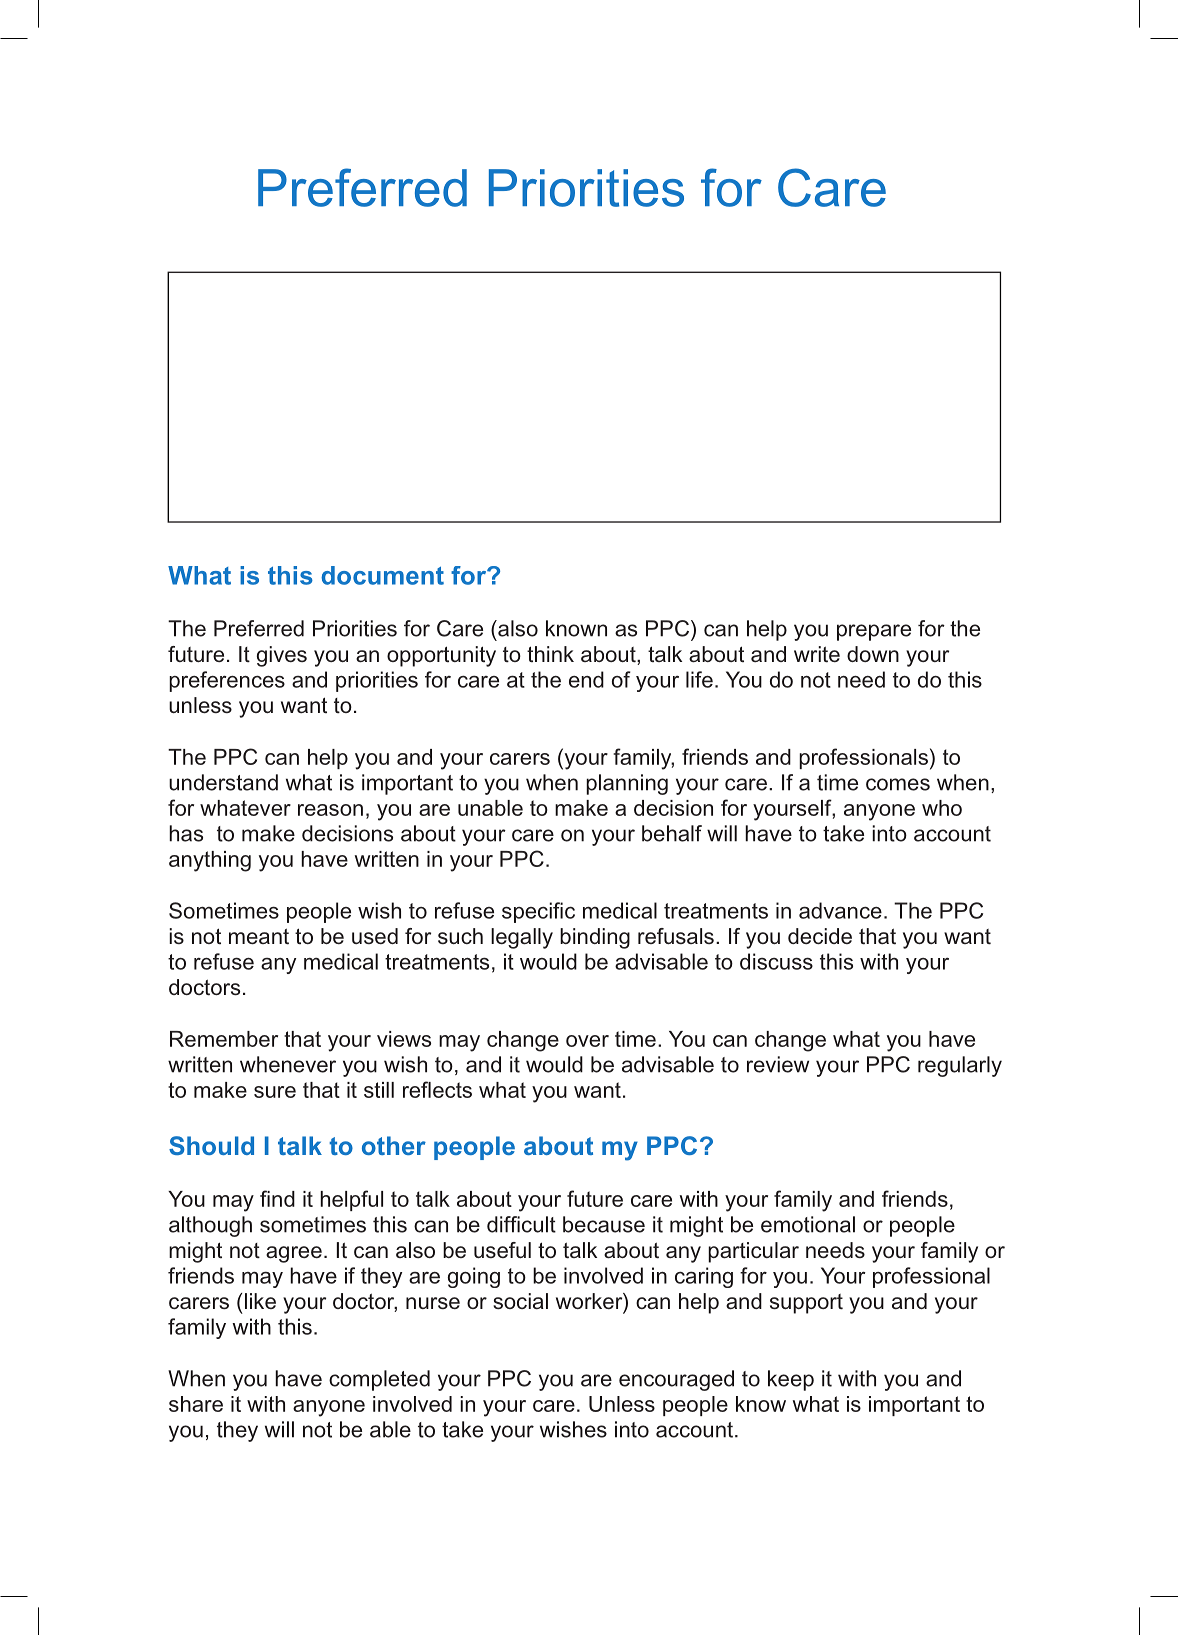  Describe the element at coordinates (259, 936) in the screenshot. I see `meant` at that location.
